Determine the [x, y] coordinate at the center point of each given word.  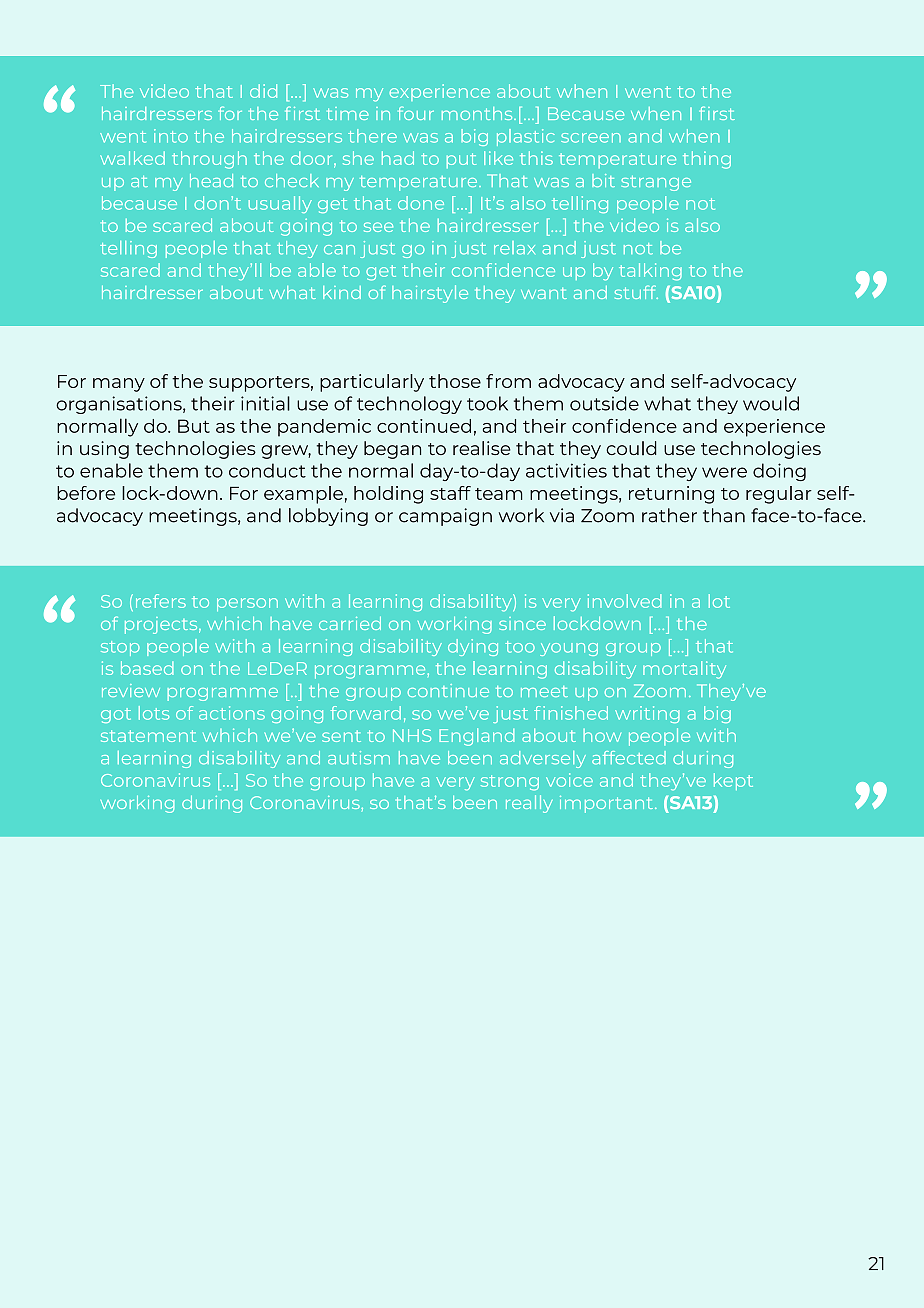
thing [707, 160]
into [171, 136]
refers [161, 601]
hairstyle [430, 294]
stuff [636, 292]
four [416, 113]
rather [669, 515]
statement [148, 736]
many [119, 385]
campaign [445, 517]
